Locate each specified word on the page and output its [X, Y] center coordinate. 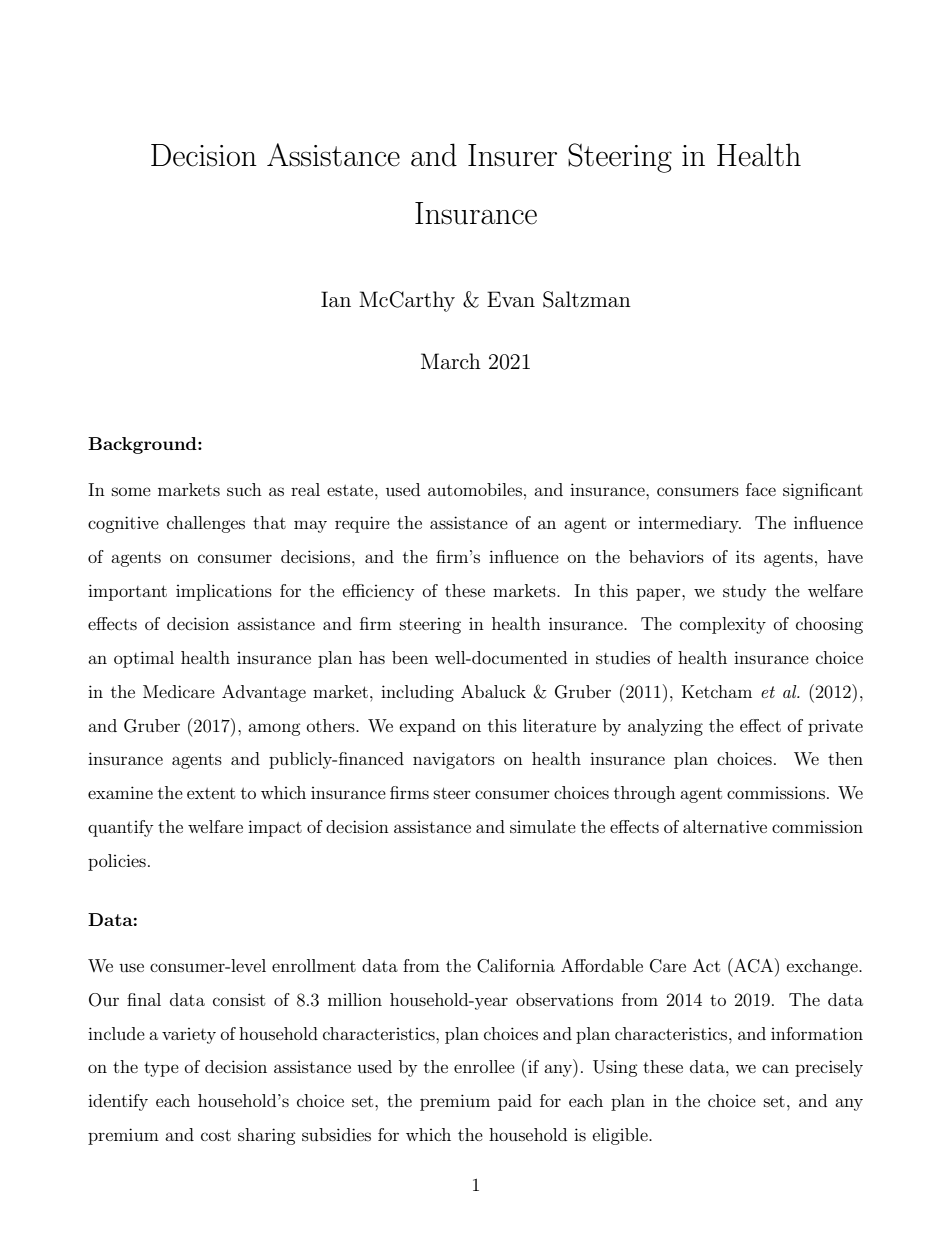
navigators [454, 760]
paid [515, 1102]
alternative [725, 826]
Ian [336, 299]
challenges [206, 524]
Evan [511, 299]
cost [216, 1135]
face [761, 489]
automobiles [475, 489]
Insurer [512, 155]
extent [211, 793]
